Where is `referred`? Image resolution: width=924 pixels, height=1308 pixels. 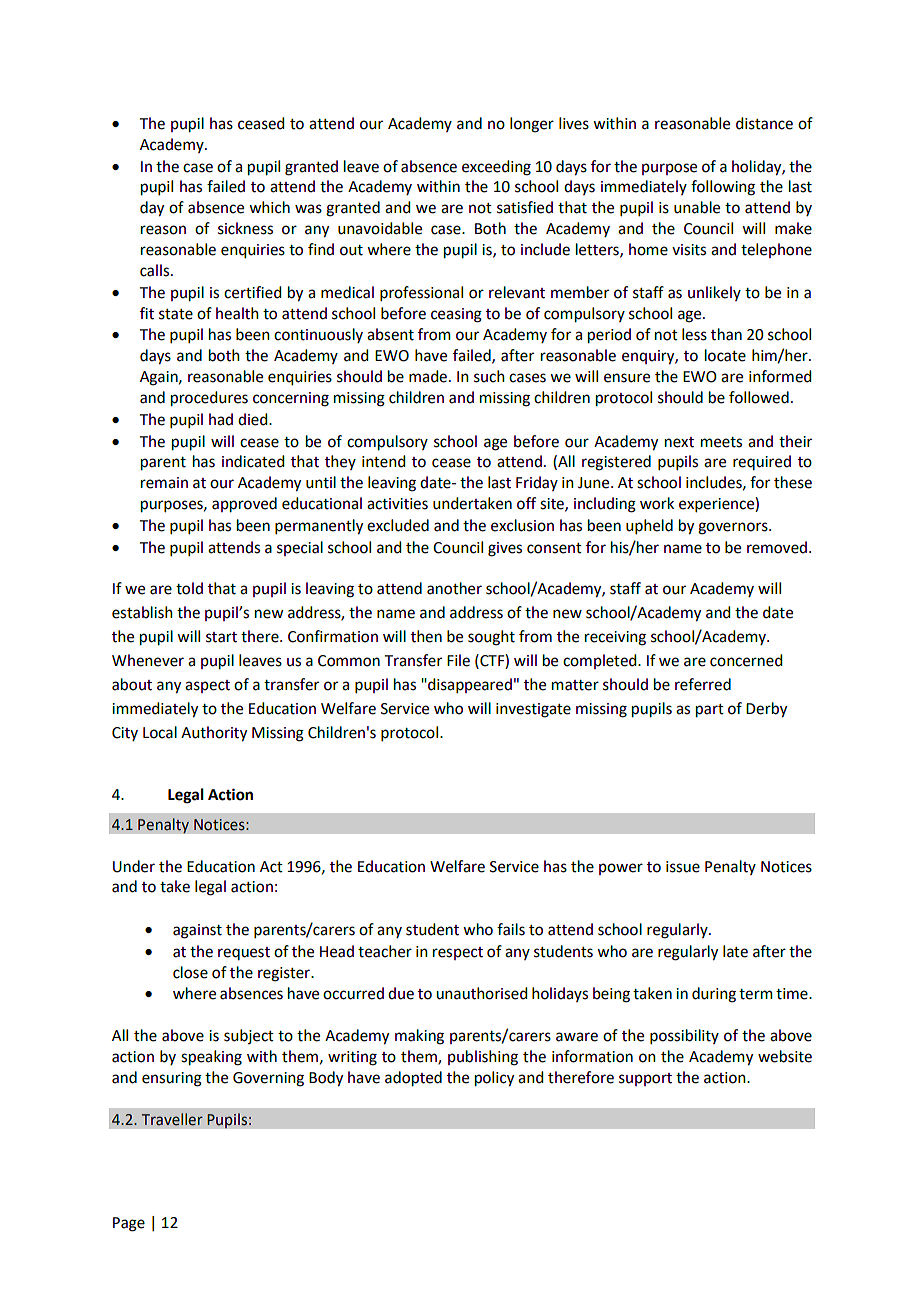
referred is located at coordinates (703, 684).
